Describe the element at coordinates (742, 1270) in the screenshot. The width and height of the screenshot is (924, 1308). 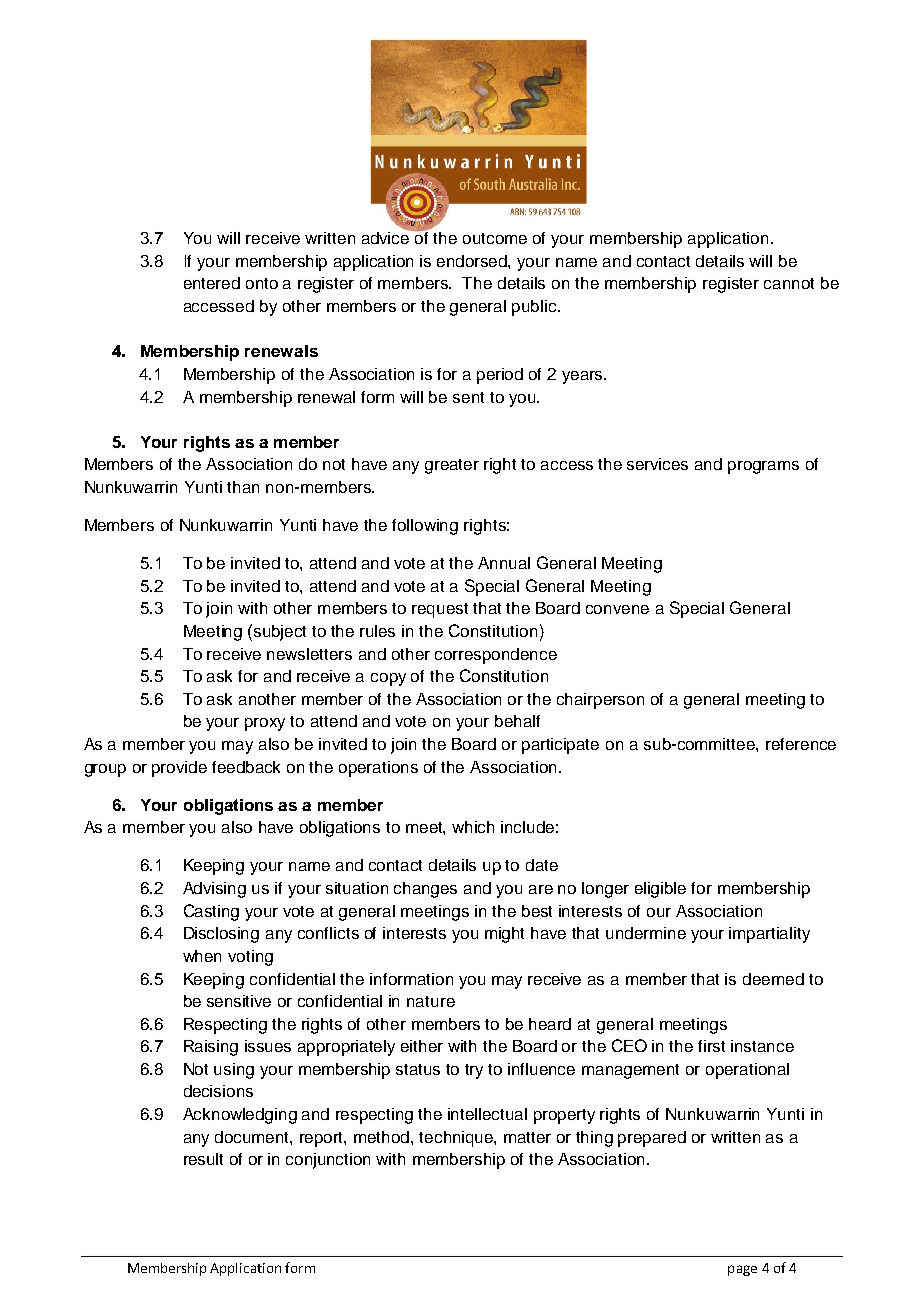
I see `page` at that location.
